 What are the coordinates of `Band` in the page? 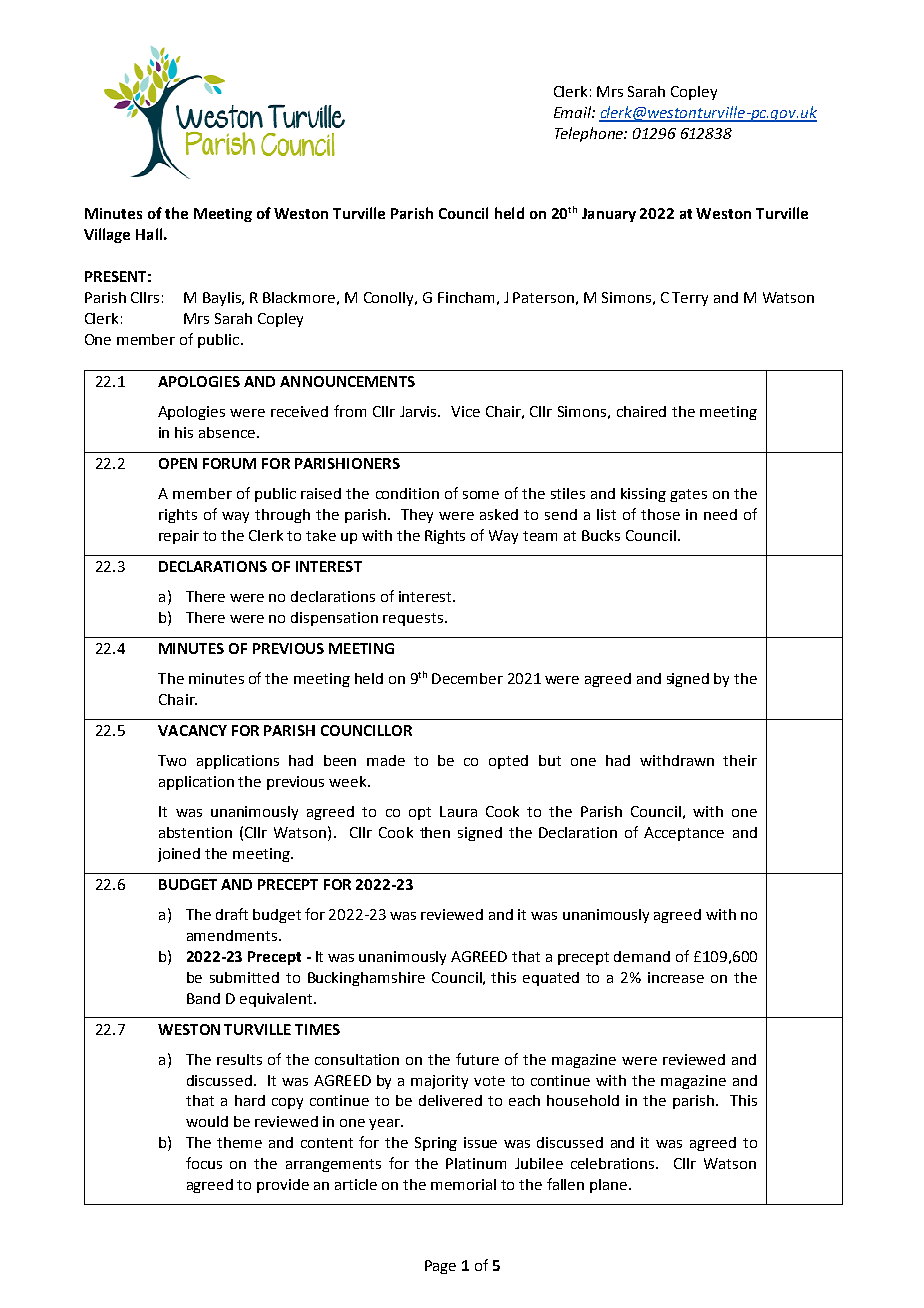 It's located at (203, 998).
